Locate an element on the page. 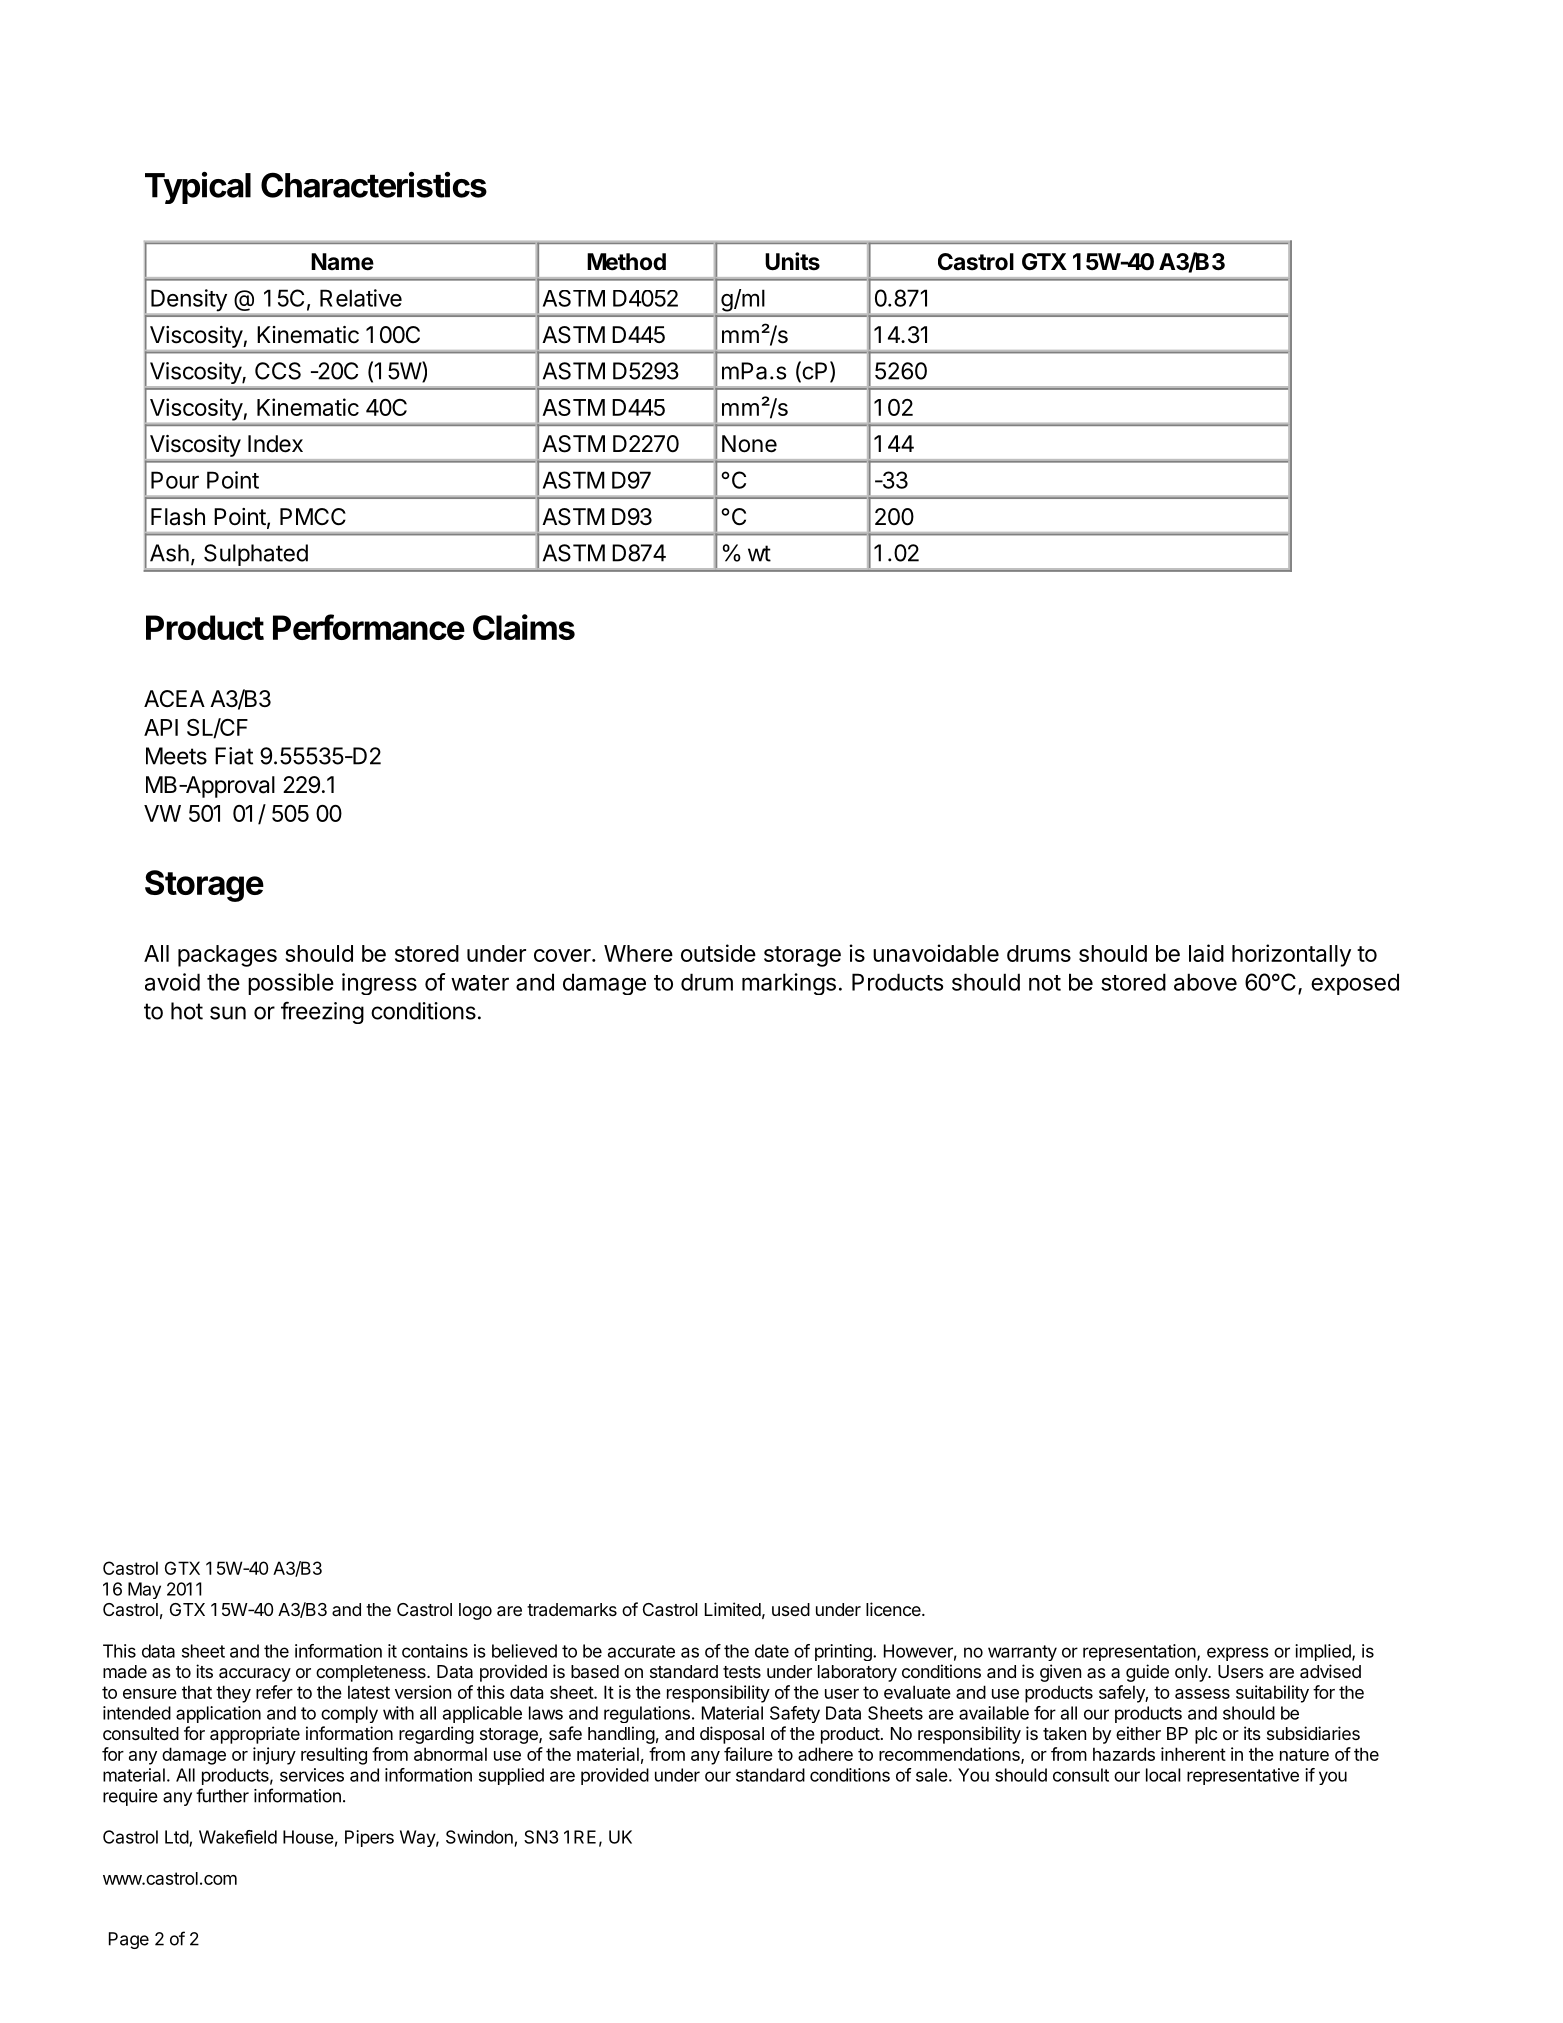 The height and width of the image is (2023, 1563). laid is located at coordinates (1206, 953).
